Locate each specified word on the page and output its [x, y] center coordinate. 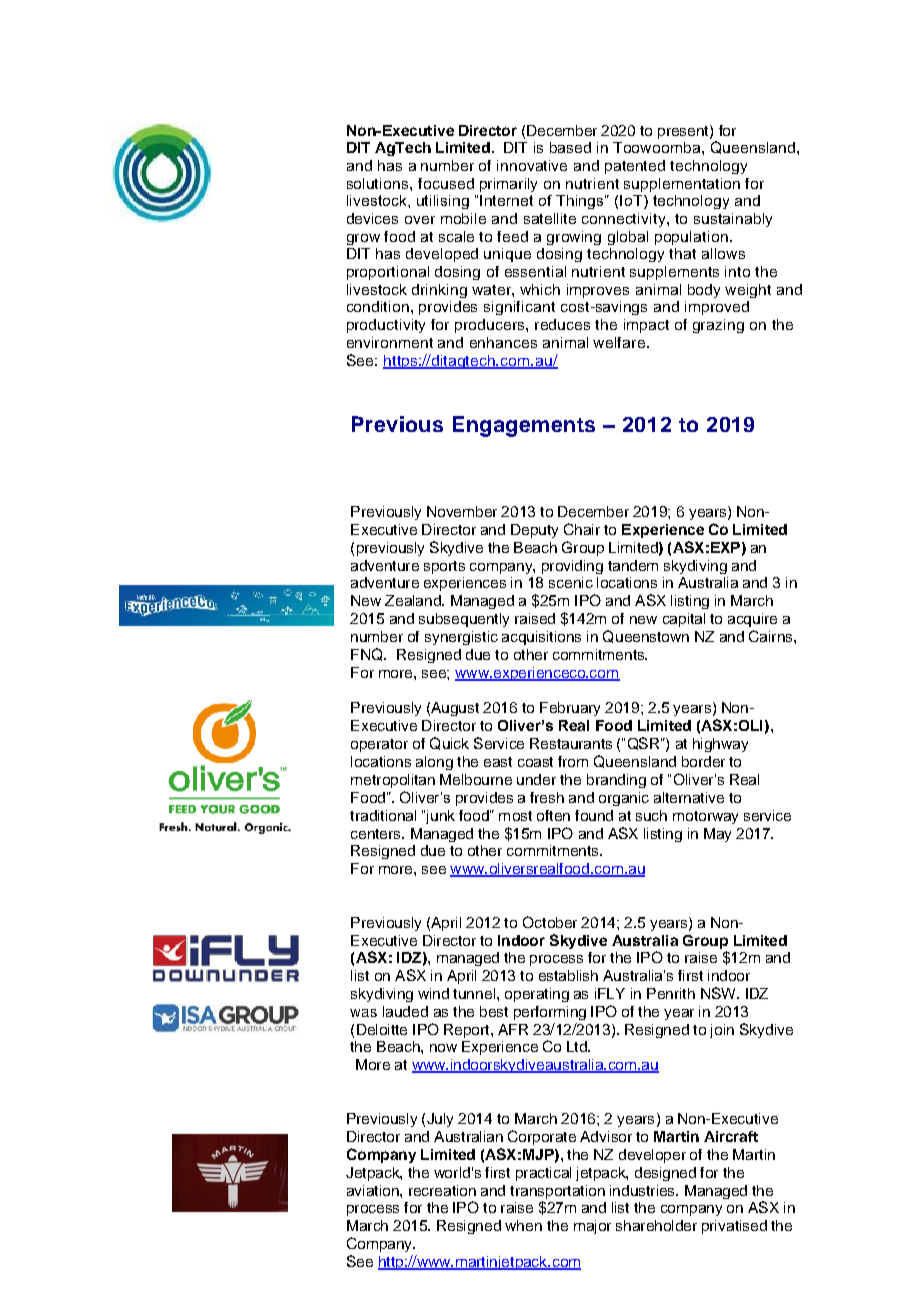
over [420, 220]
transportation [557, 1192]
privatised [734, 1227]
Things [581, 202]
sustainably [733, 220]
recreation [442, 1190]
